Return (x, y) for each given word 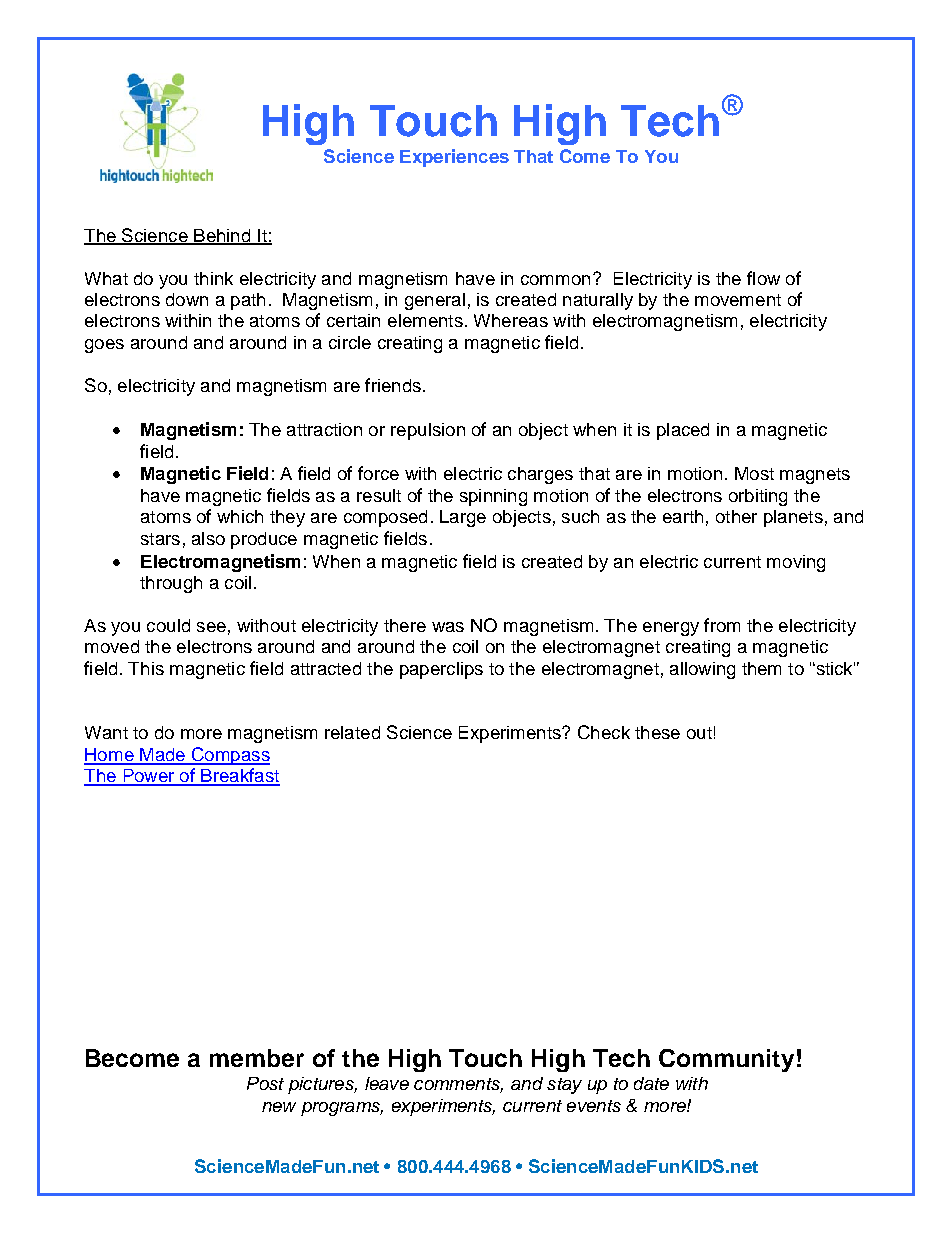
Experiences (454, 158)
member (257, 1058)
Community (726, 1060)
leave (387, 1083)
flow (763, 278)
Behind (222, 236)
